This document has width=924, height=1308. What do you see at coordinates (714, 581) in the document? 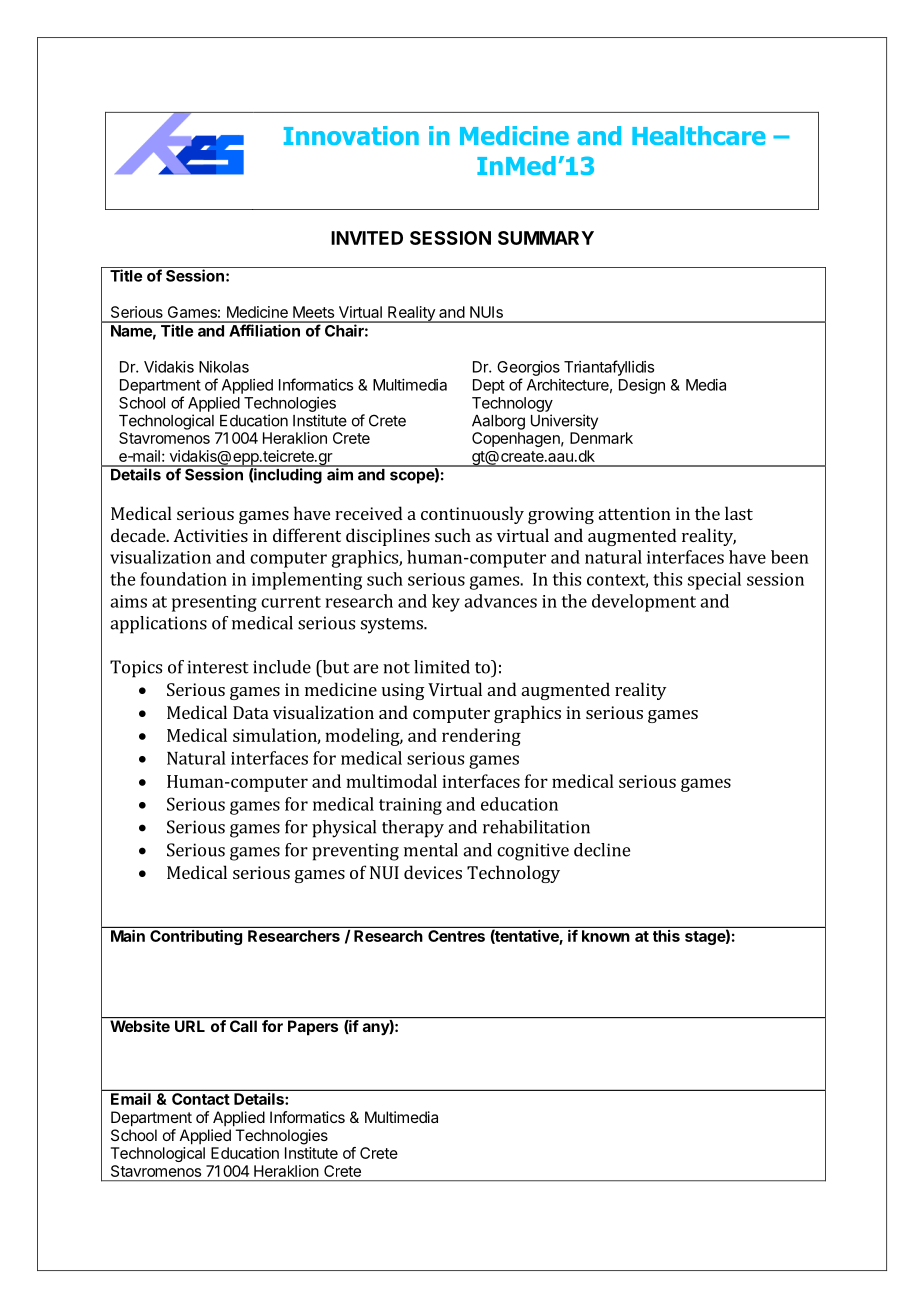
I see `special` at bounding box center [714, 581].
